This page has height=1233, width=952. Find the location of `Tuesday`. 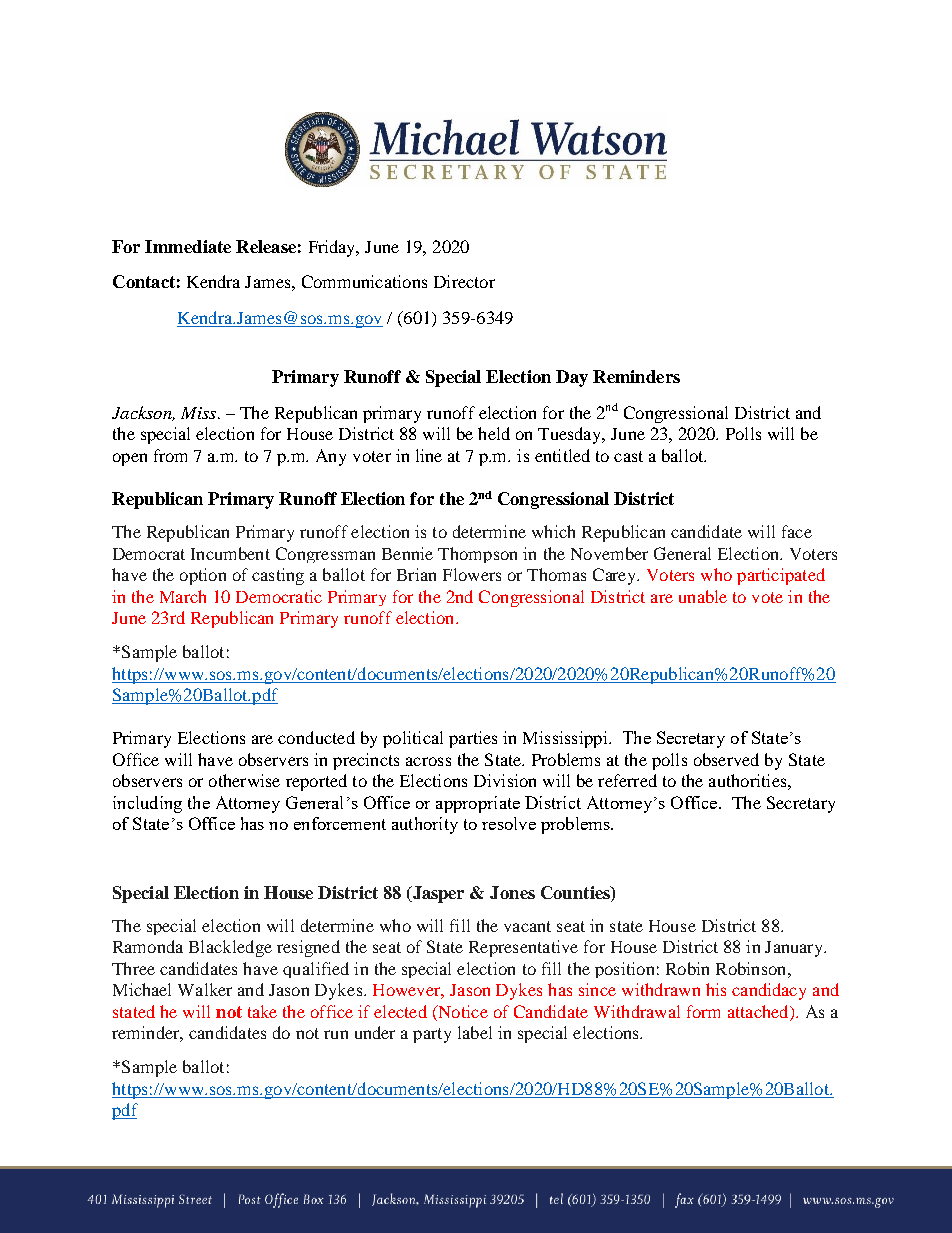

Tuesday is located at coordinates (571, 435).
